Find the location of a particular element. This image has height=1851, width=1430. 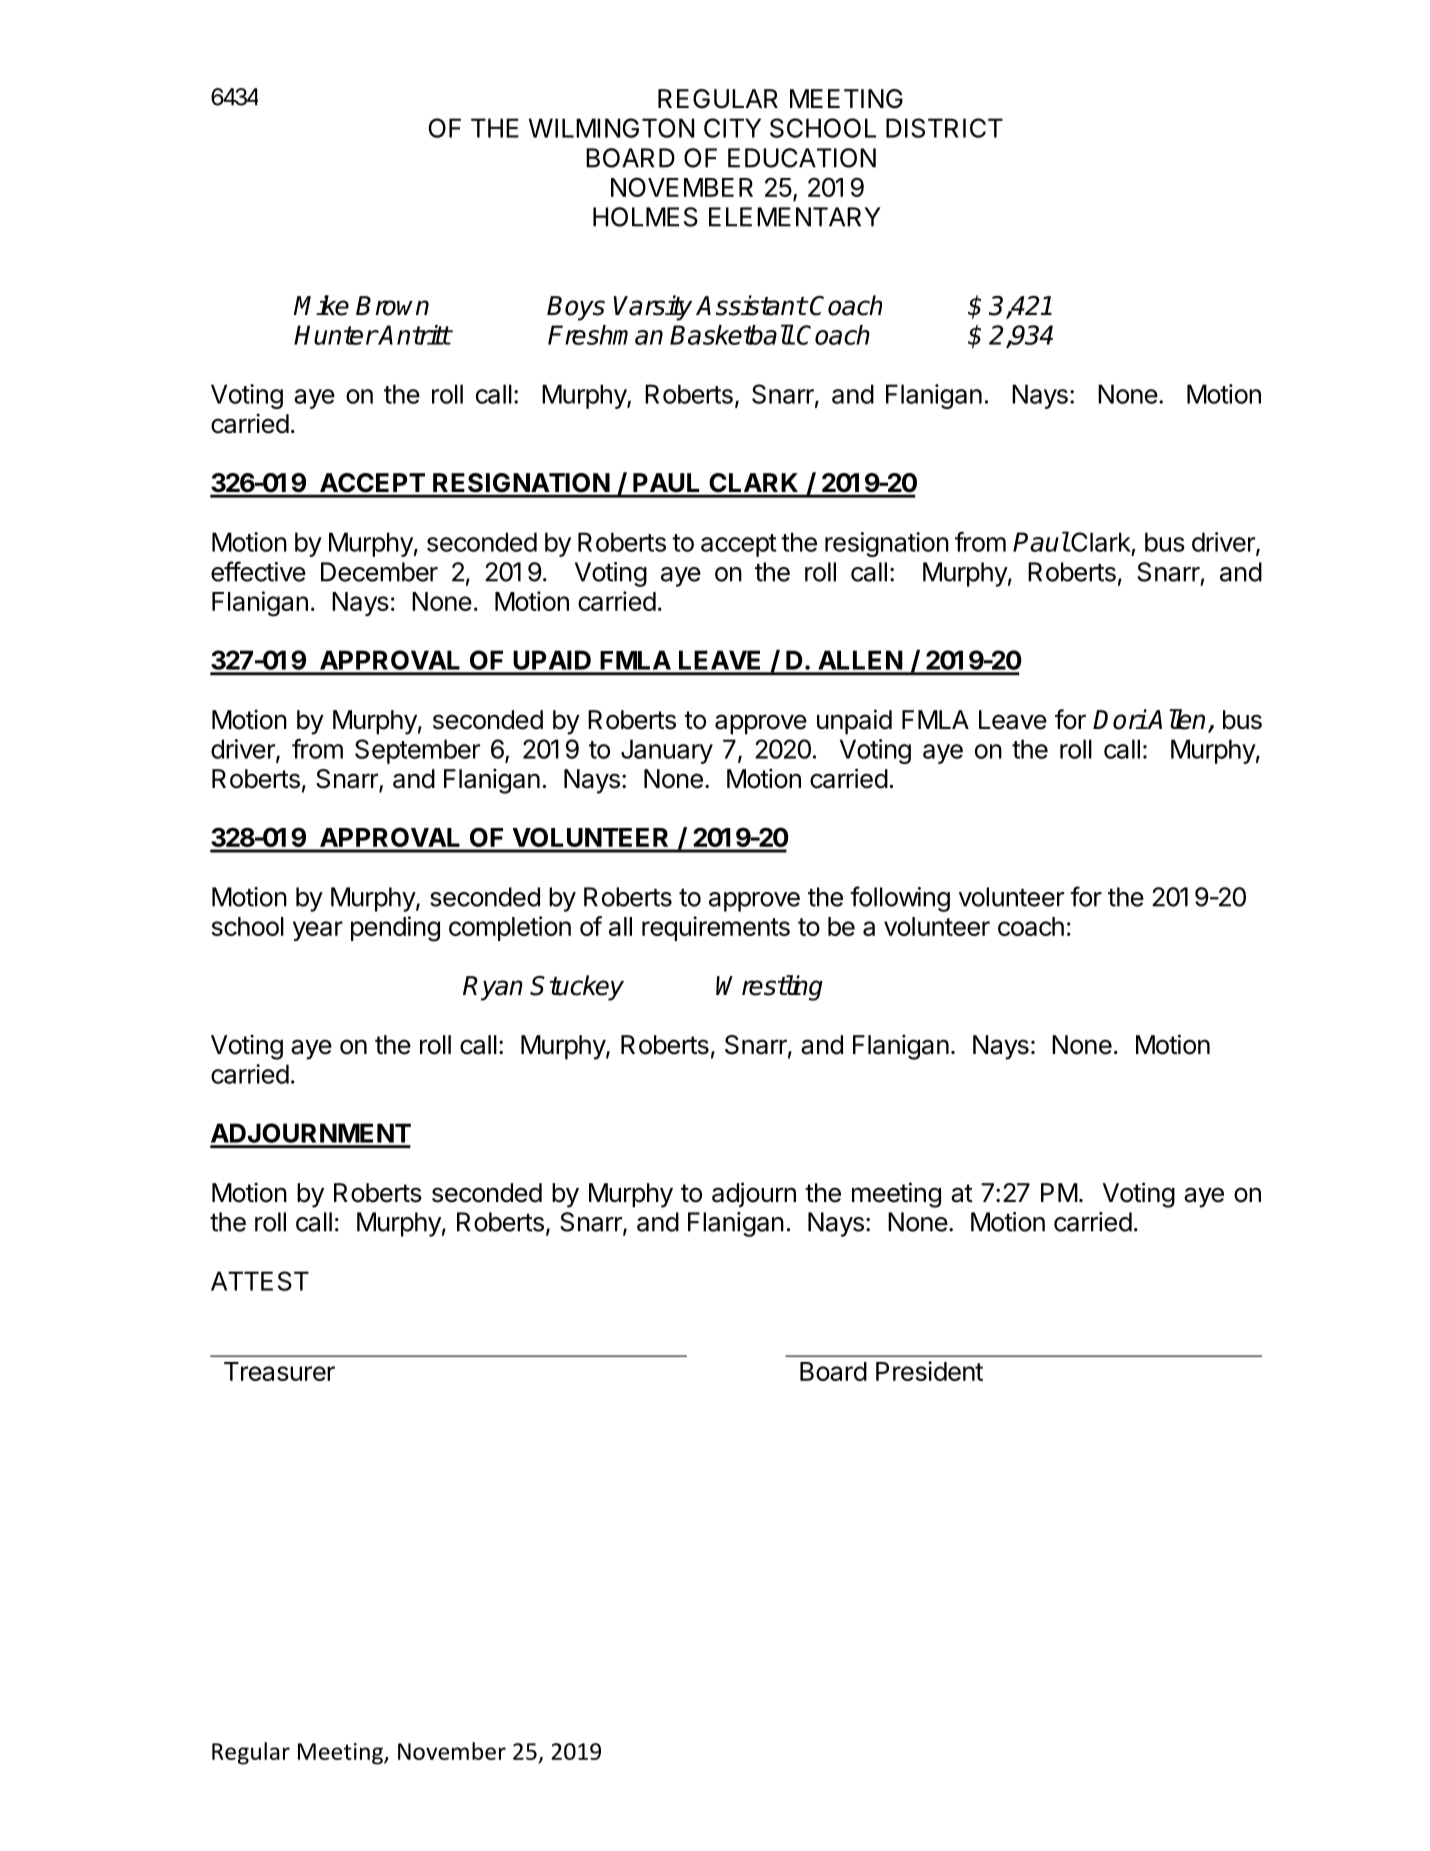

September is located at coordinates (417, 751).
